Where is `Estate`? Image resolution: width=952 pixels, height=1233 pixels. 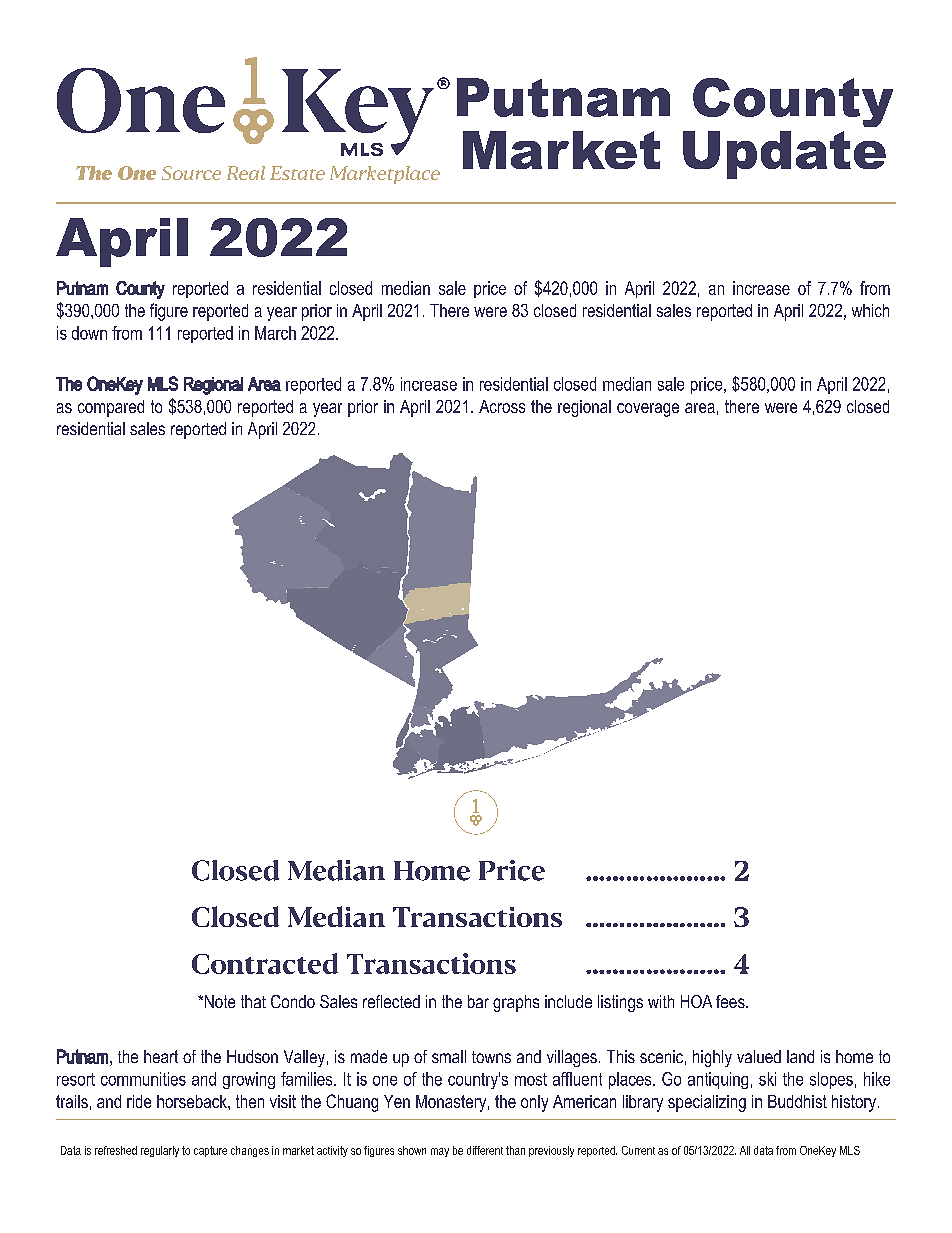
Estate is located at coordinates (297, 173).
